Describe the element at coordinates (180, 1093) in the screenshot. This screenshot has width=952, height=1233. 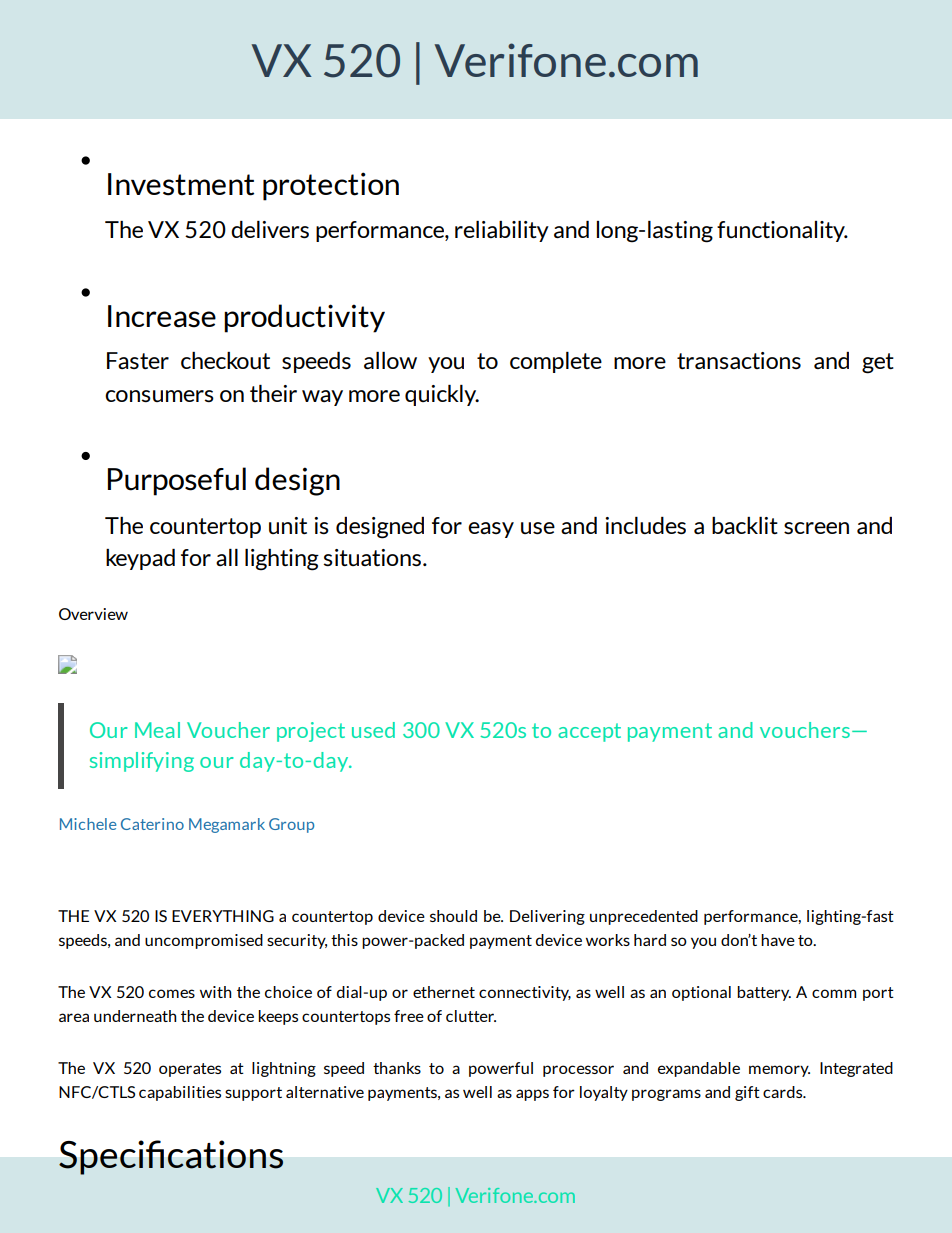
I see `capabilities` at that location.
